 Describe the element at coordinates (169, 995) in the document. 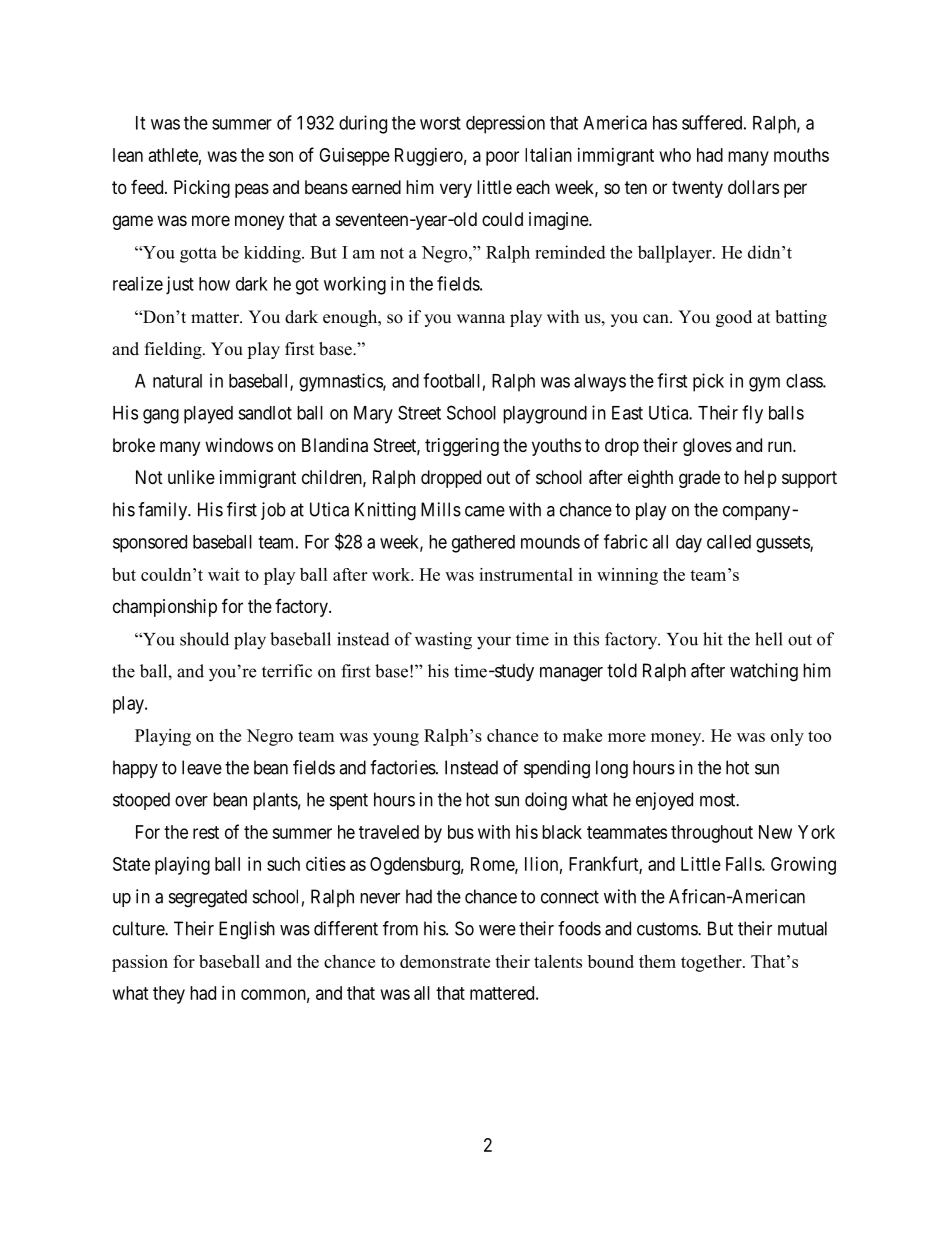

I see `they` at that location.
